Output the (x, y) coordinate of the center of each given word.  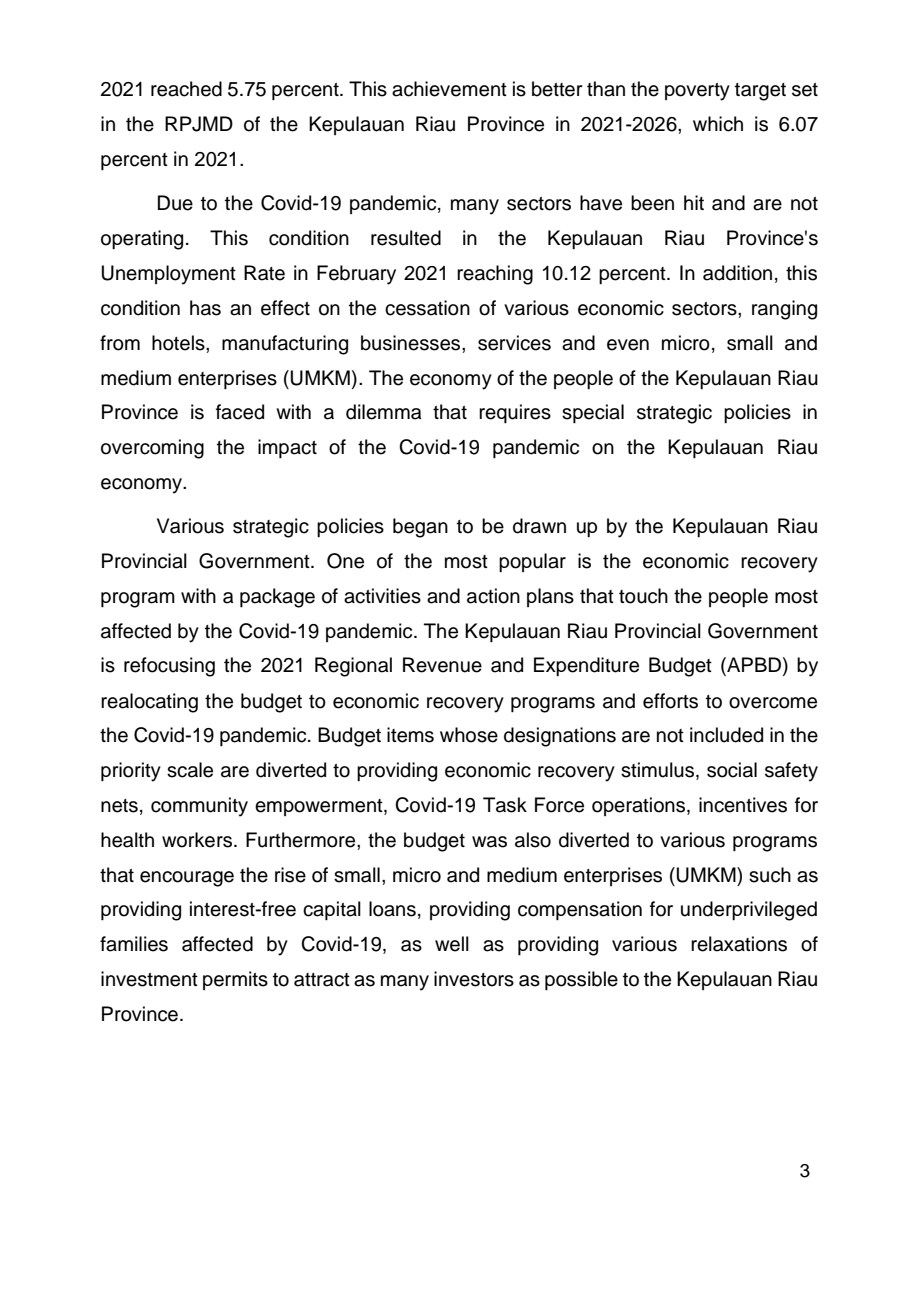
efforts (670, 701)
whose (469, 735)
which (718, 124)
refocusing (169, 667)
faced (240, 412)
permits (235, 980)
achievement (449, 89)
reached (186, 89)
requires (515, 413)
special (593, 413)
